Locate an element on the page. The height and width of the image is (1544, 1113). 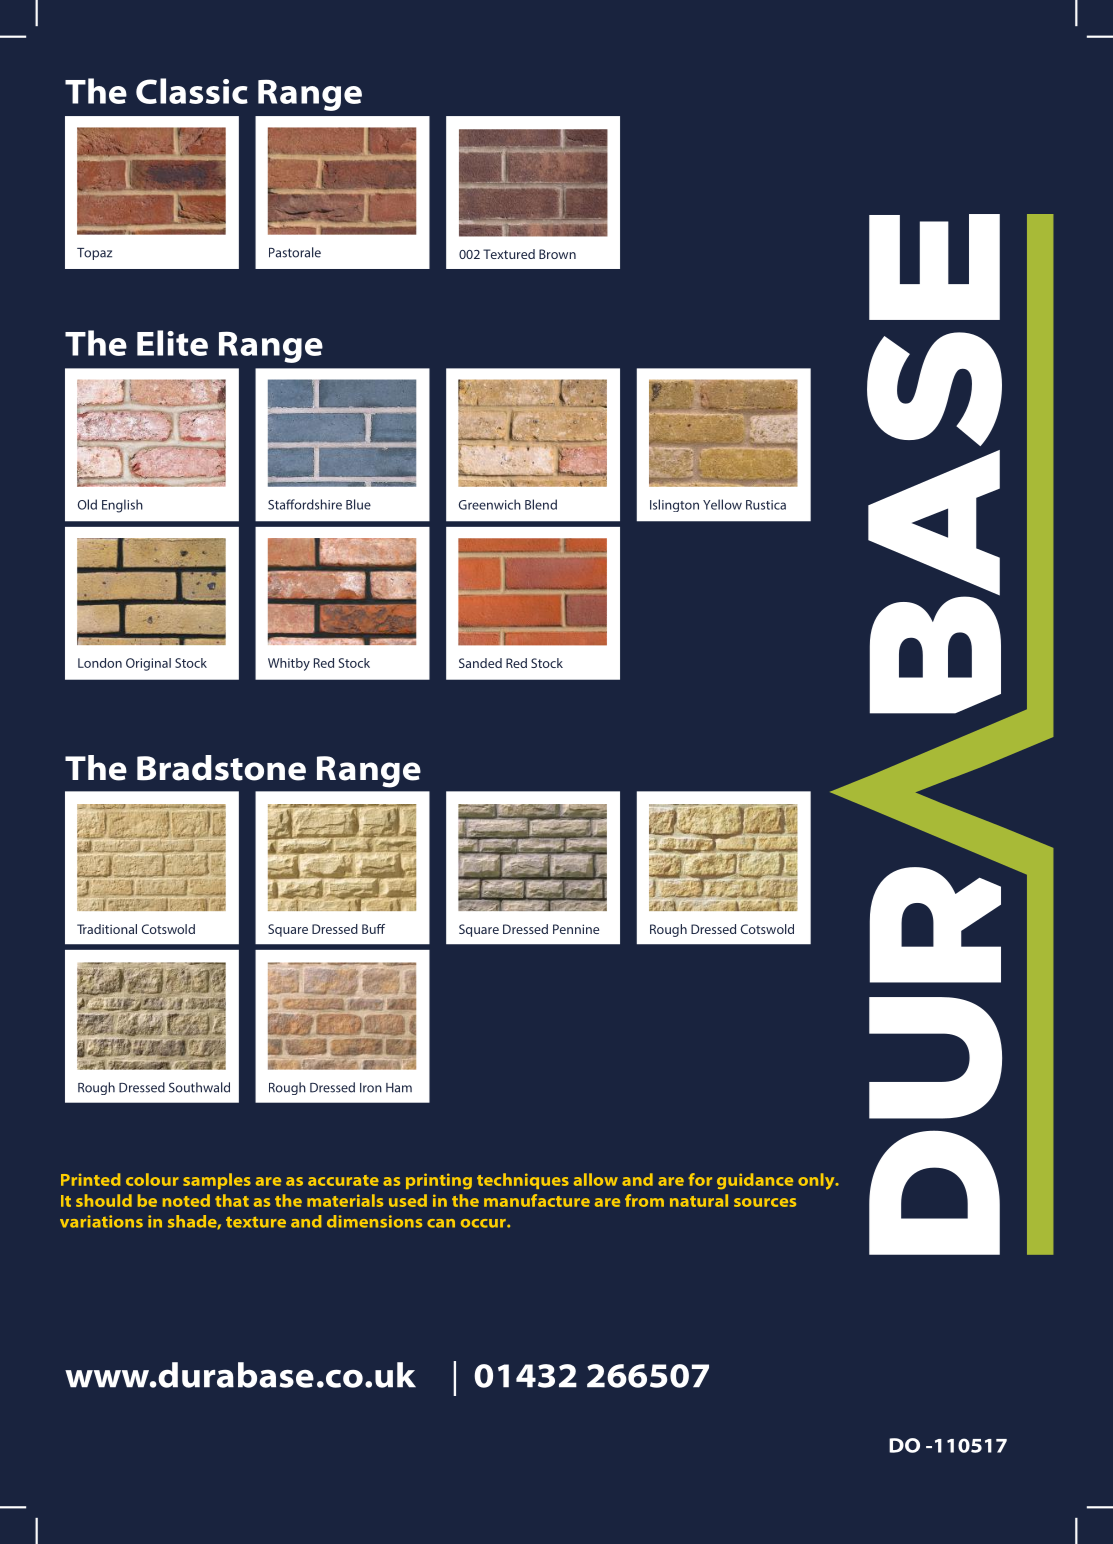
Classic is located at coordinates (192, 91).
